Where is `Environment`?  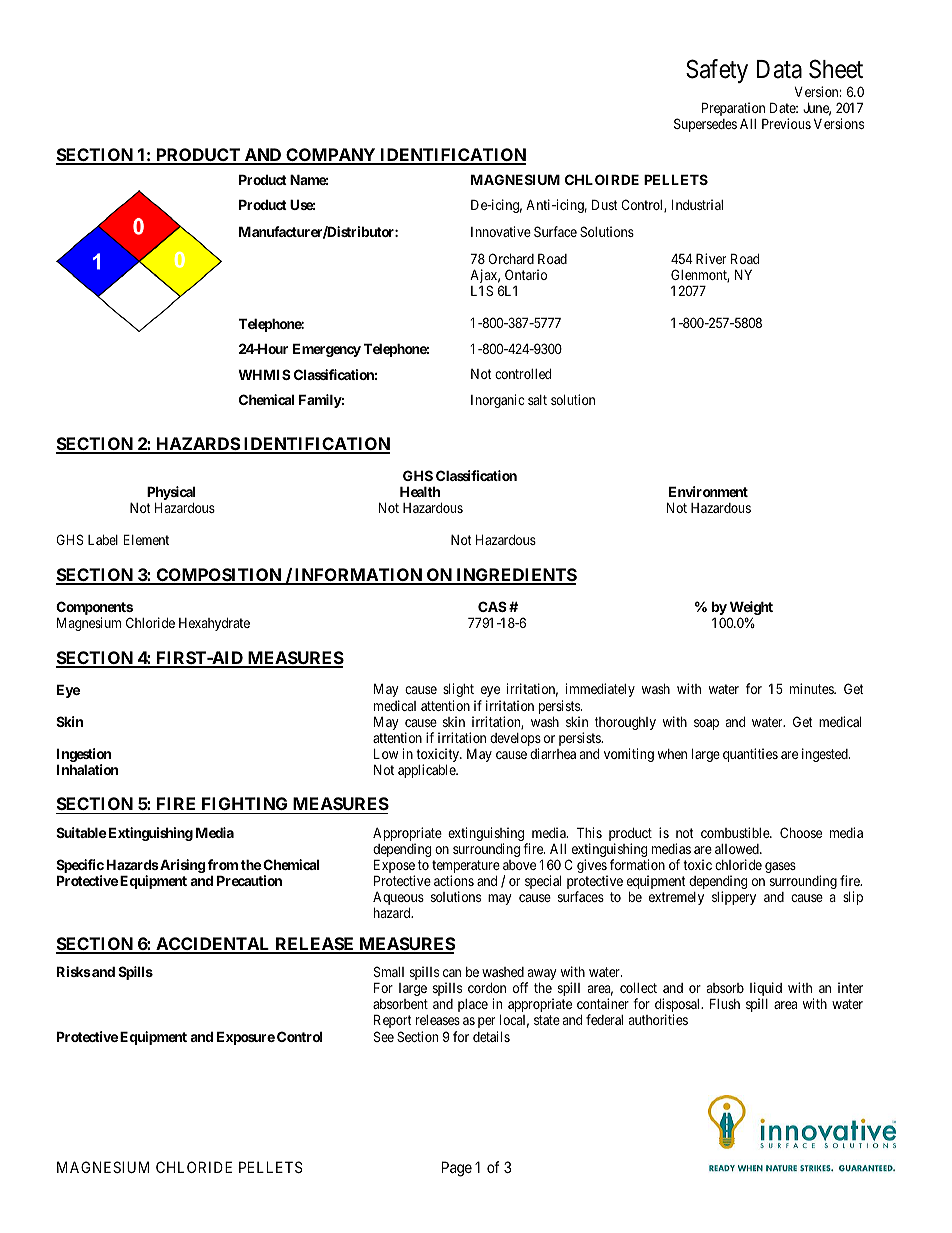
Environment is located at coordinates (708, 491).
